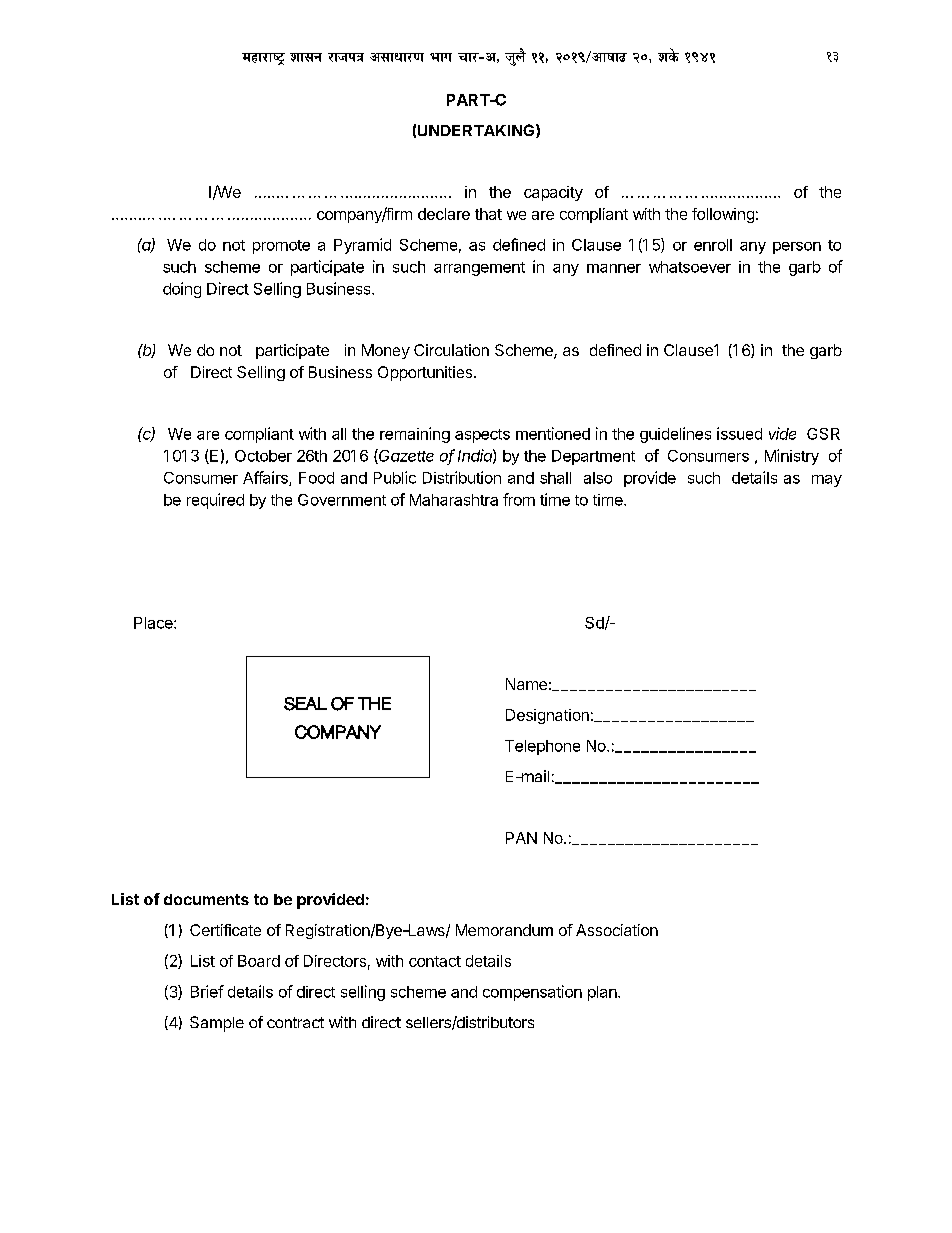 The width and height of the document is (952, 1233). Describe the element at coordinates (739, 433) in the document. I see `issued` at that location.
